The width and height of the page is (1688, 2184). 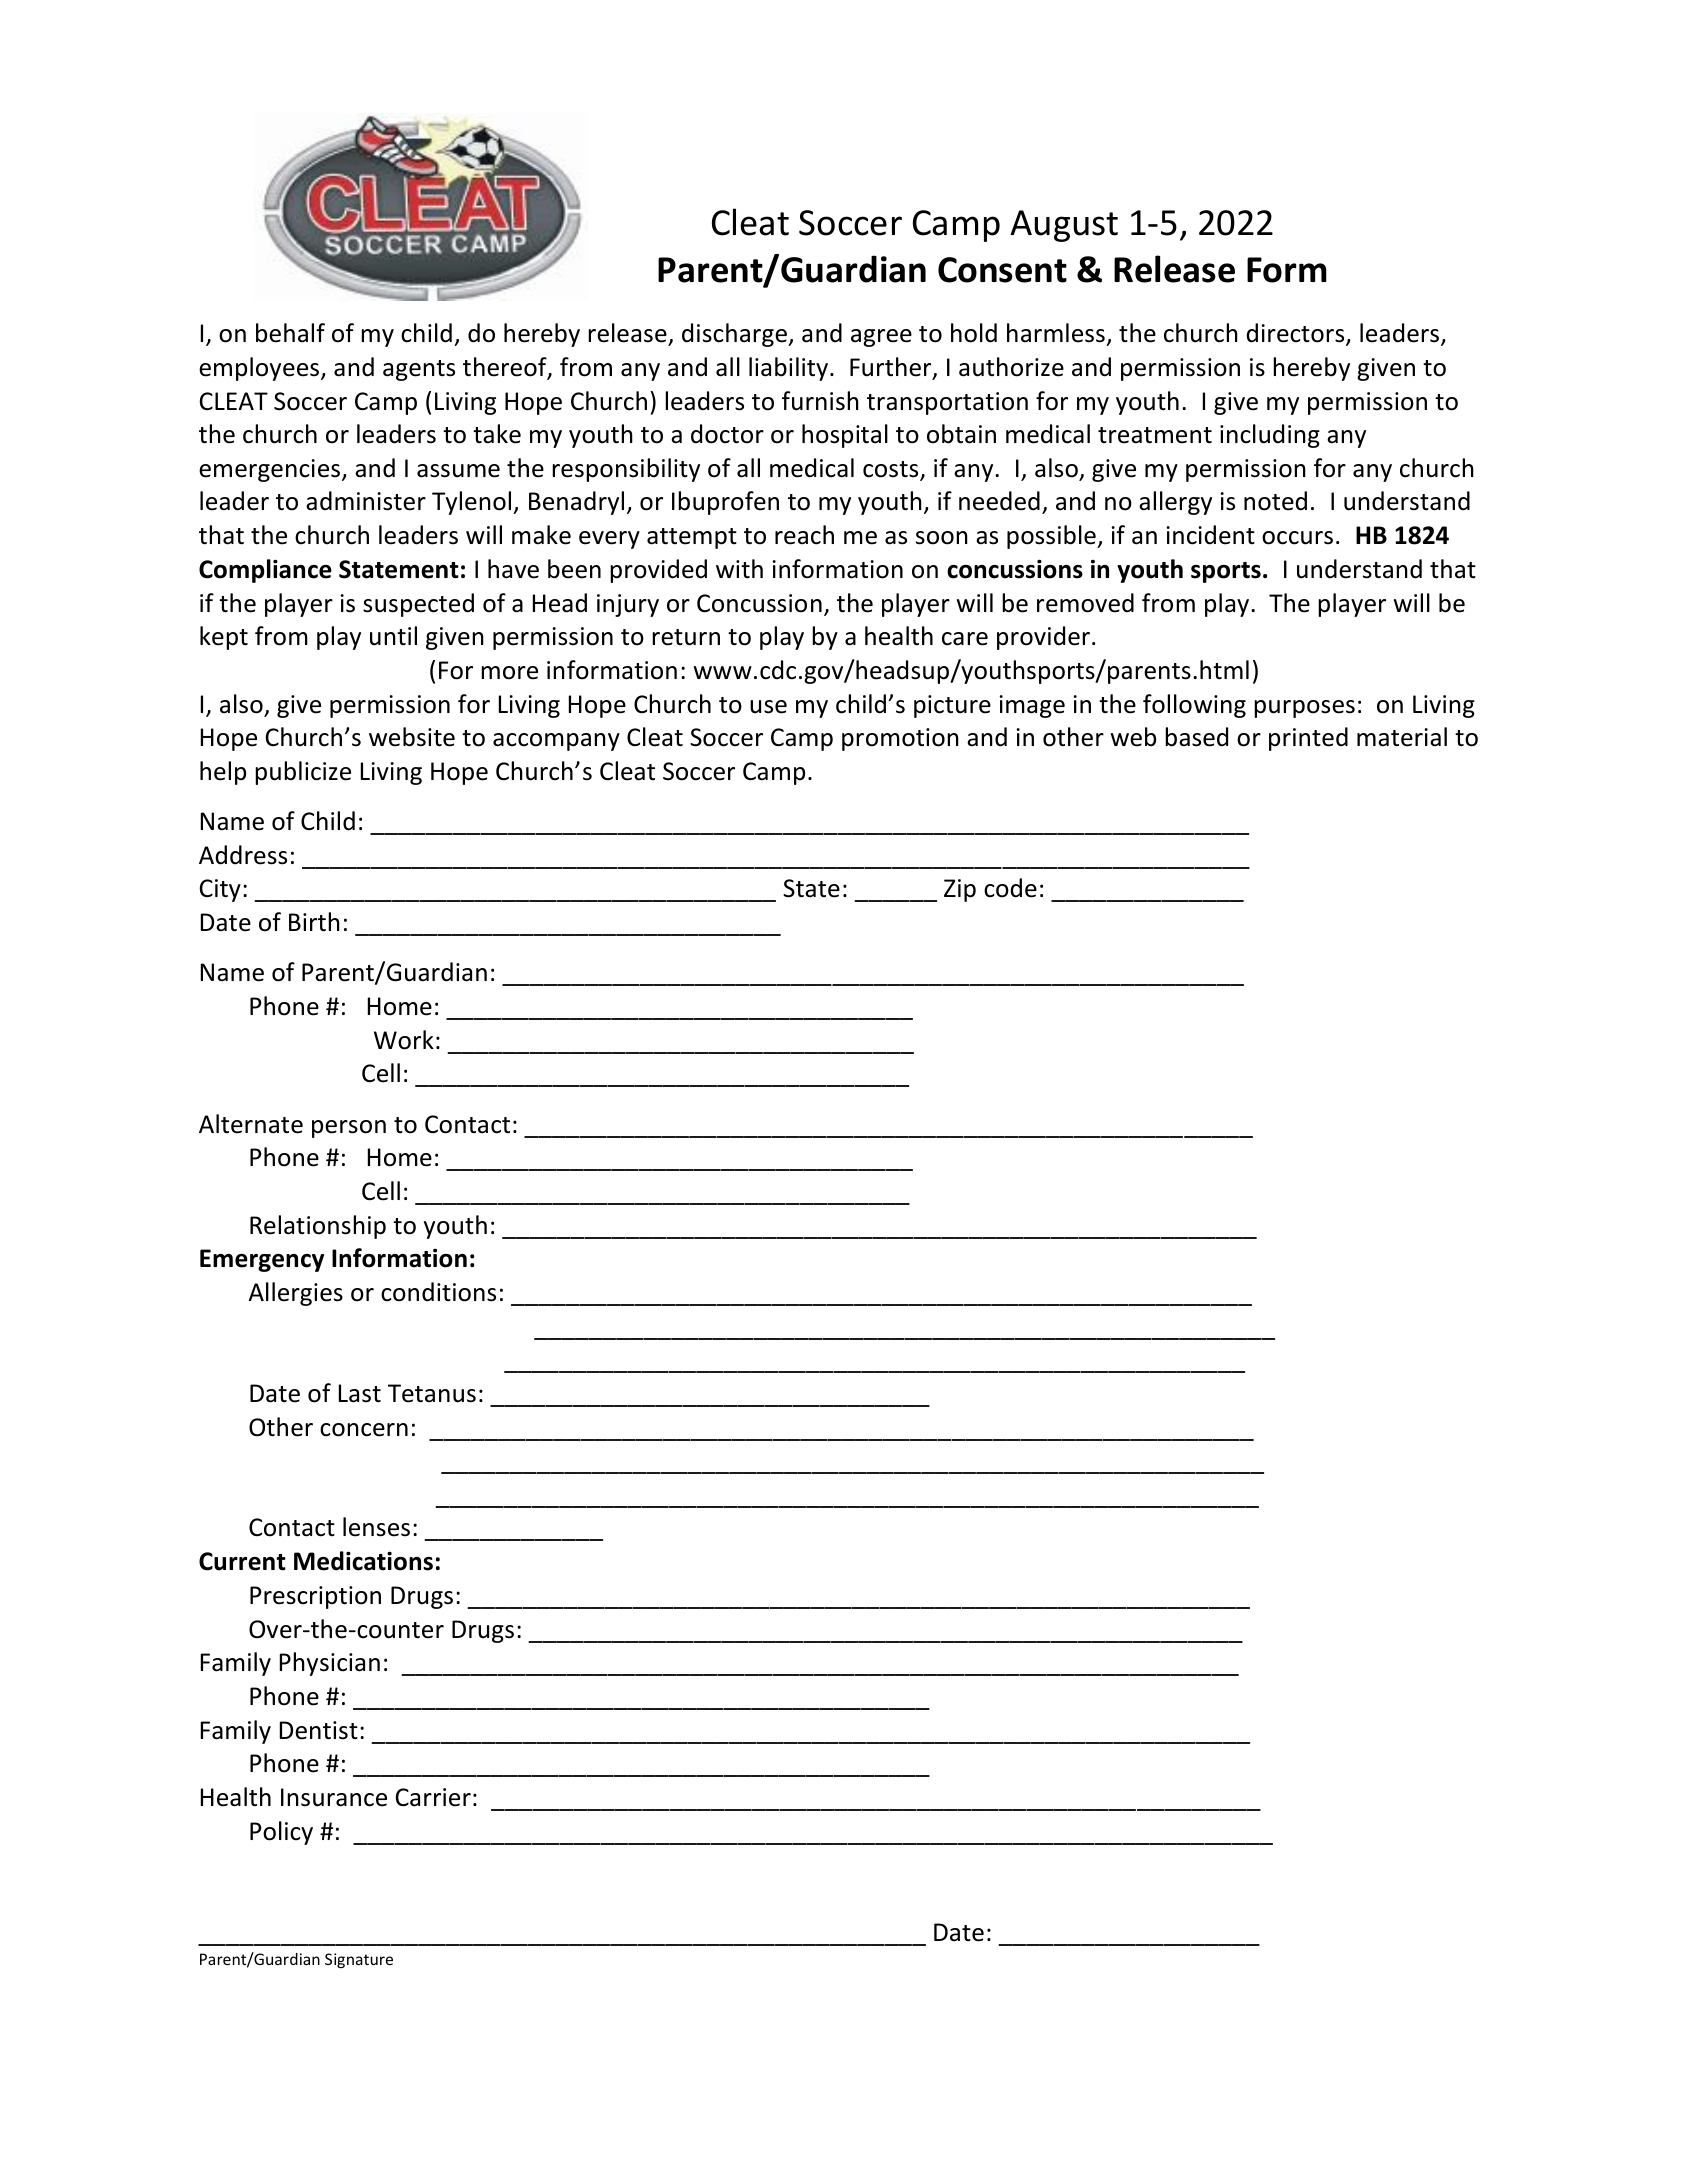 I want to click on Tetanus, so click(x=432, y=1393).
